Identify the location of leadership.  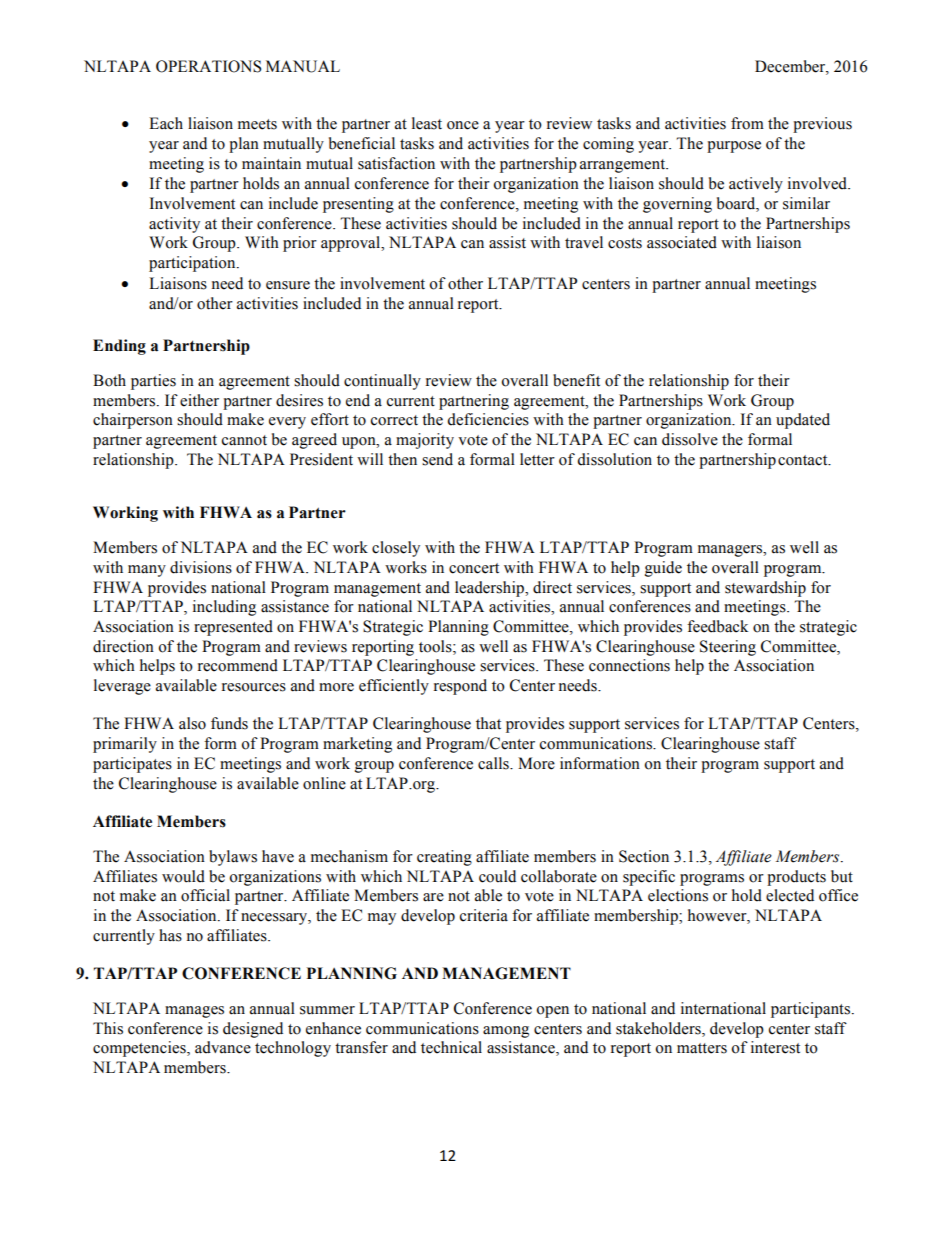
(491, 589).
